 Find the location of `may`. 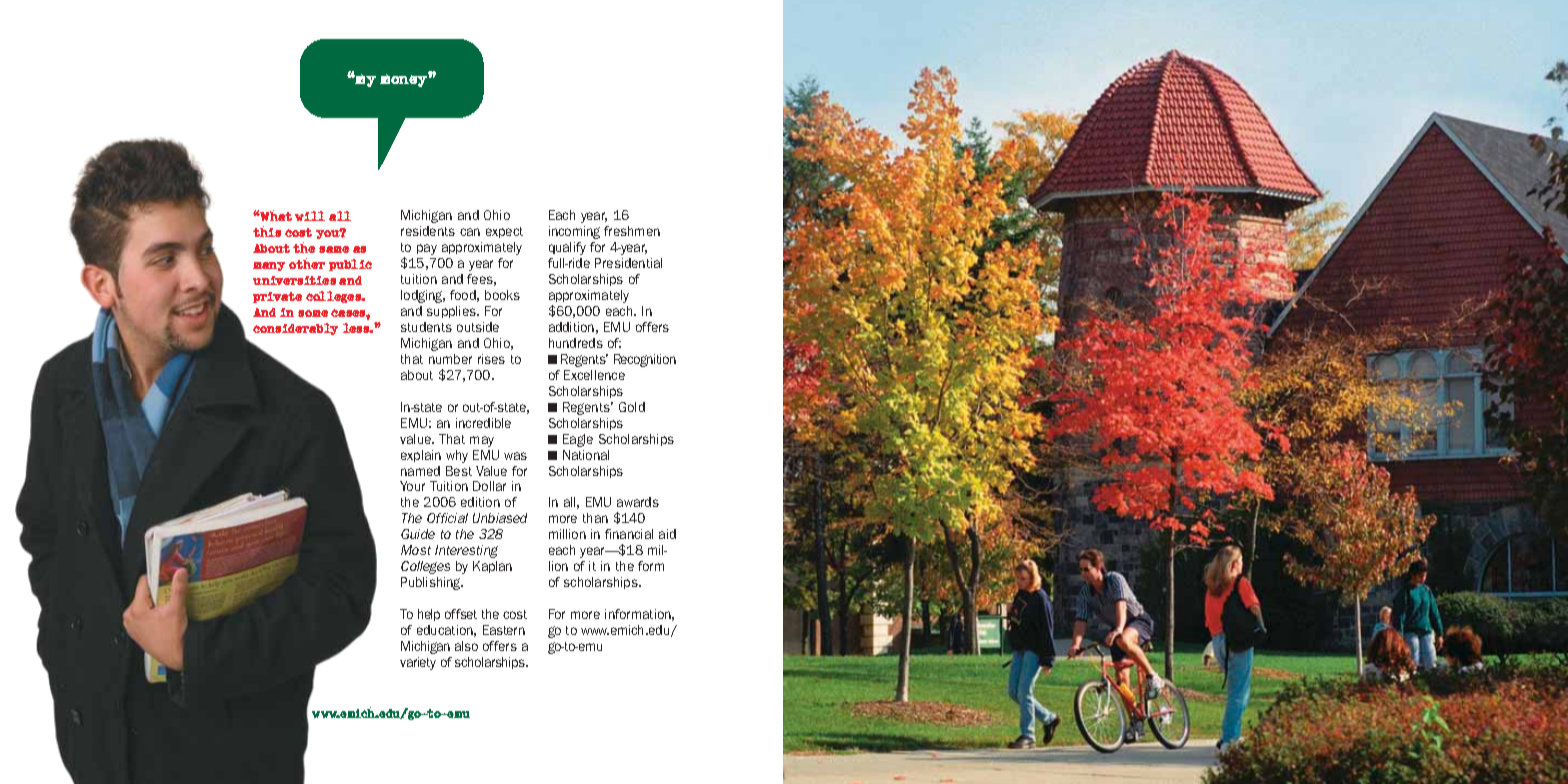

may is located at coordinates (482, 441).
